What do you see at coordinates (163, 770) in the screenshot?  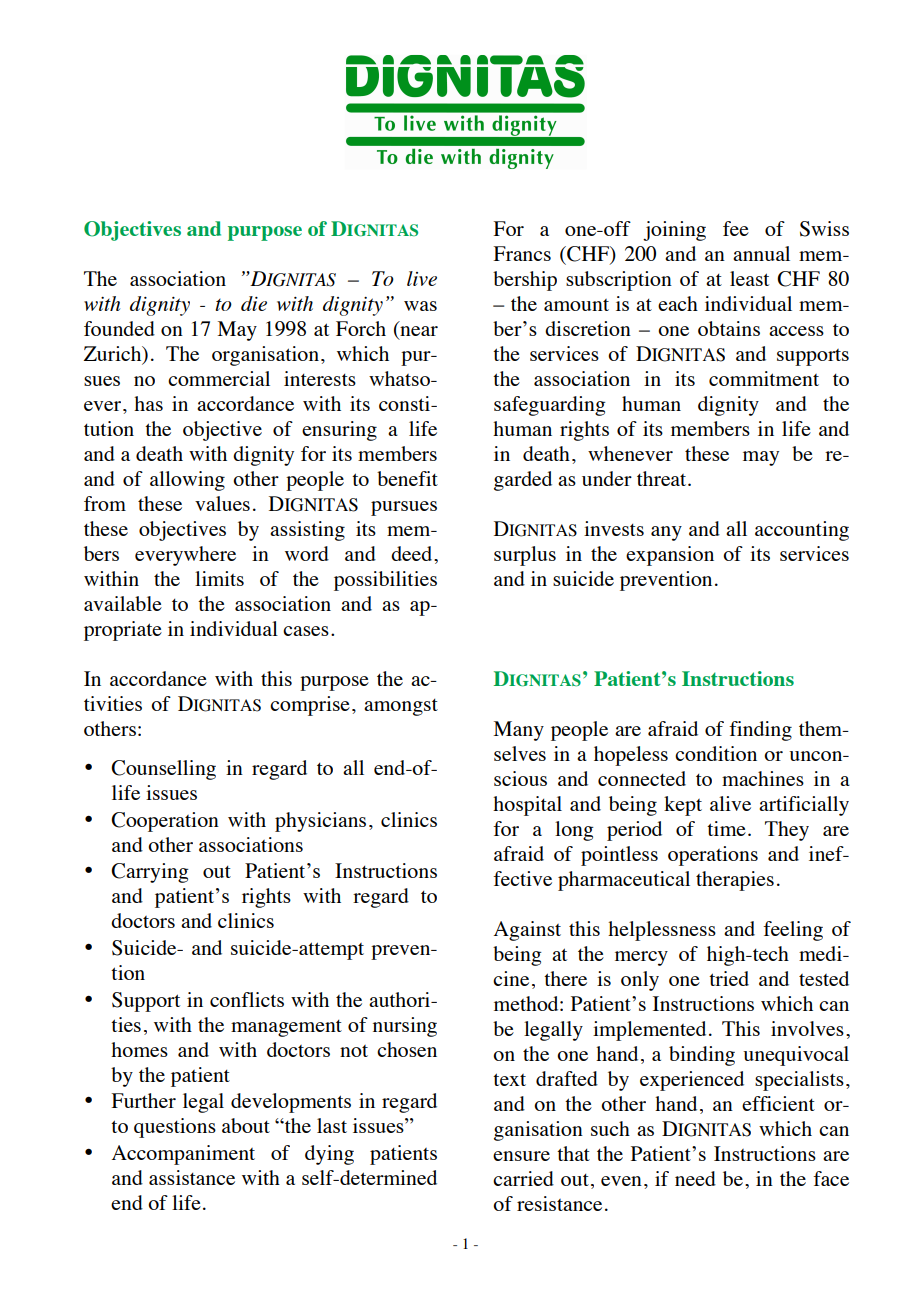 I see `Counselling` at bounding box center [163, 770].
